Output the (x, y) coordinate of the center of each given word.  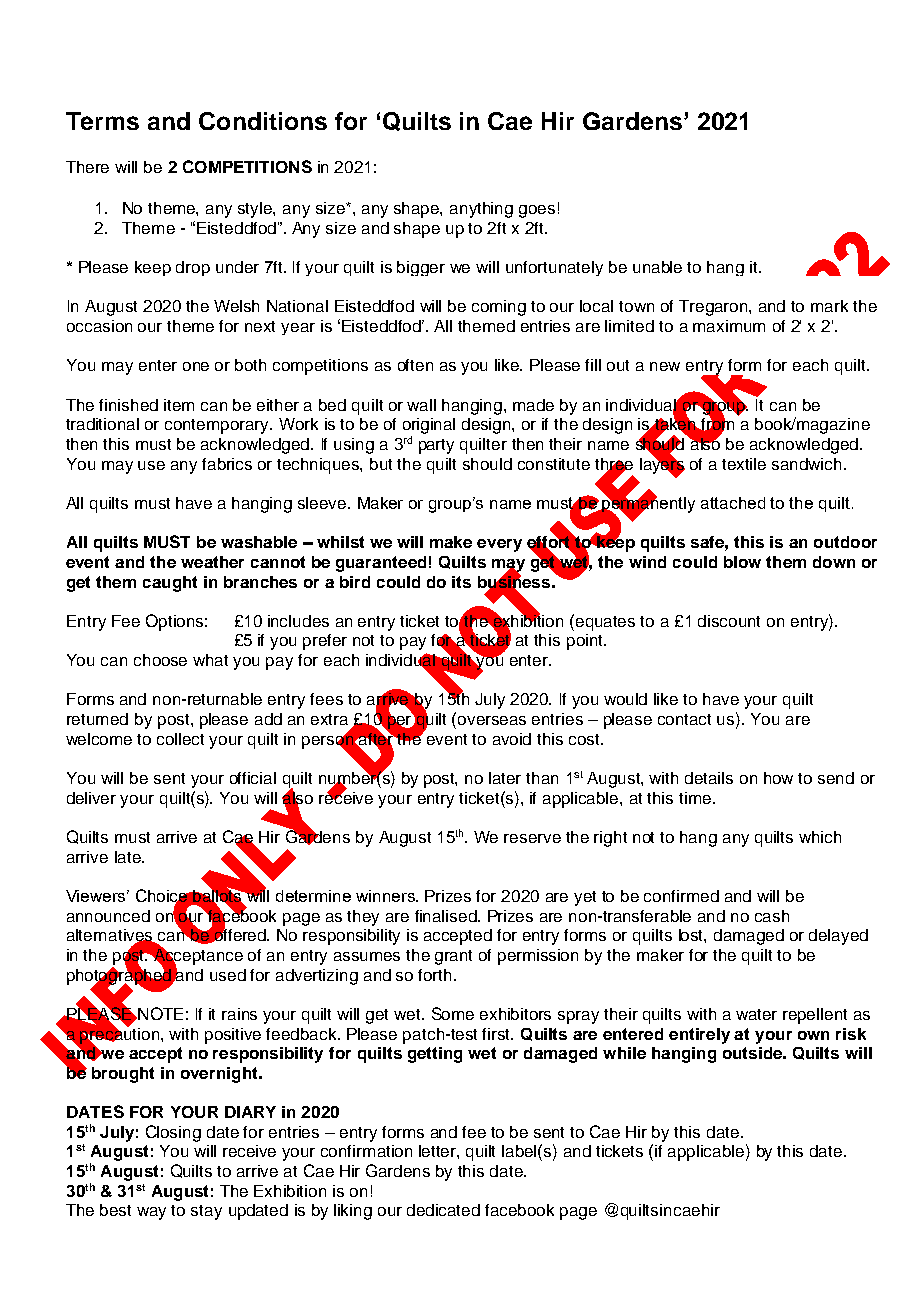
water (756, 1014)
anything (481, 210)
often (415, 365)
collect (180, 739)
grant (453, 957)
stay (206, 1212)
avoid (512, 739)
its (461, 582)
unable (657, 267)
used (228, 975)
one (196, 366)
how (778, 778)
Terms (102, 121)
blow (742, 562)
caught (170, 584)
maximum (729, 326)
